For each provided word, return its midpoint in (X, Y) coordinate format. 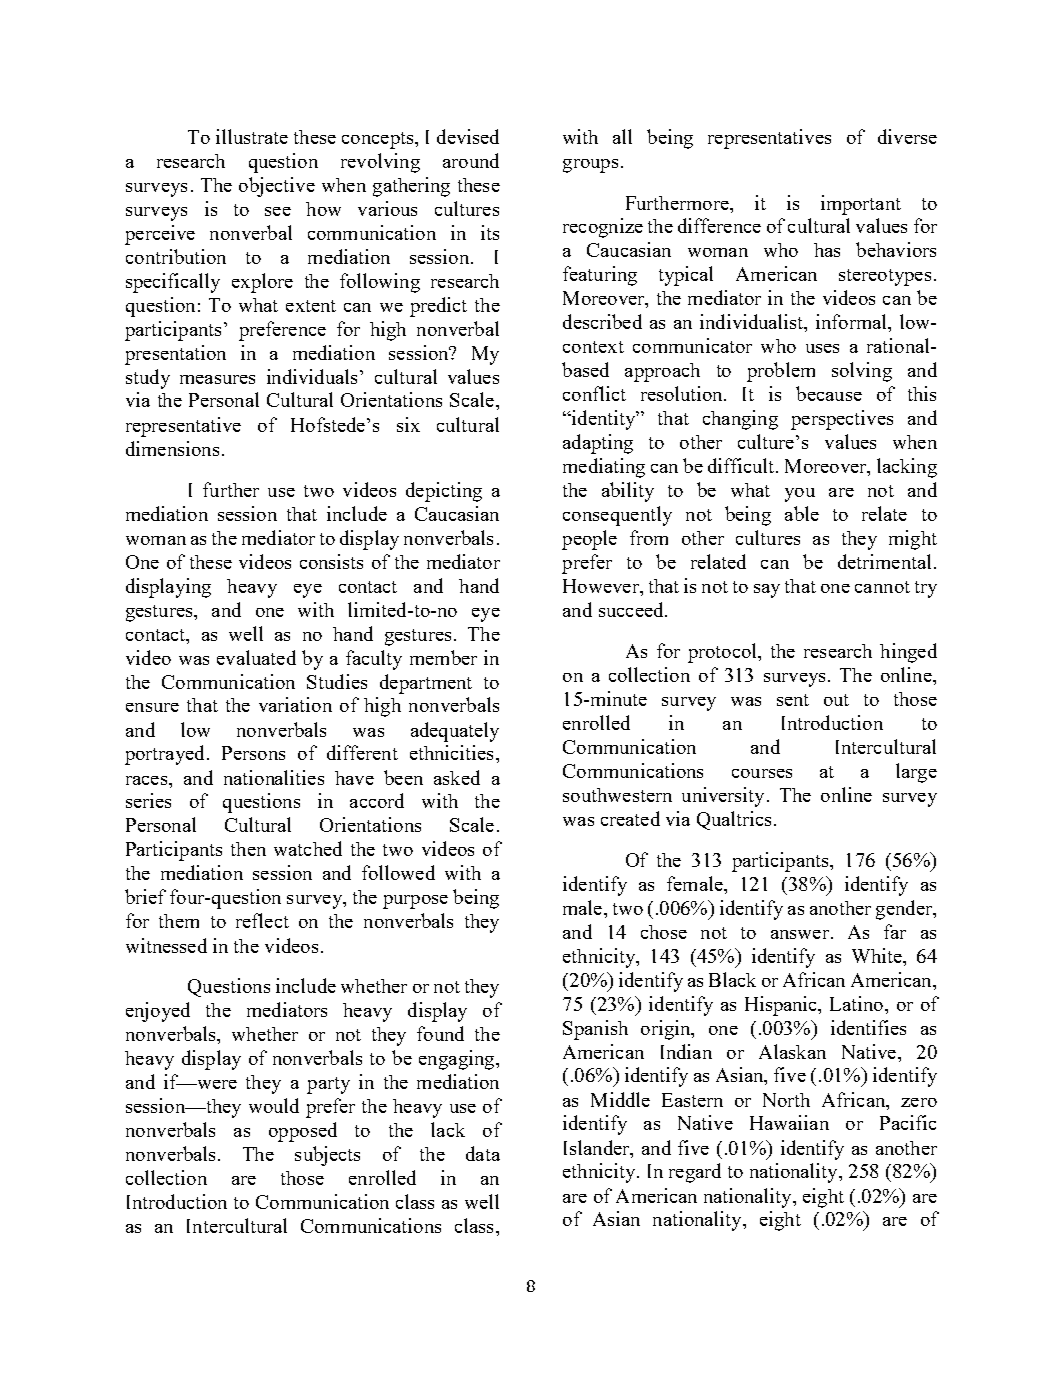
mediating (604, 468)
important (861, 205)
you (800, 495)
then (248, 849)
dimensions (172, 448)
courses (762, 773)
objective (277, 187)
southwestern (617, 795)
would (274, 1105)
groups (590, 166)
